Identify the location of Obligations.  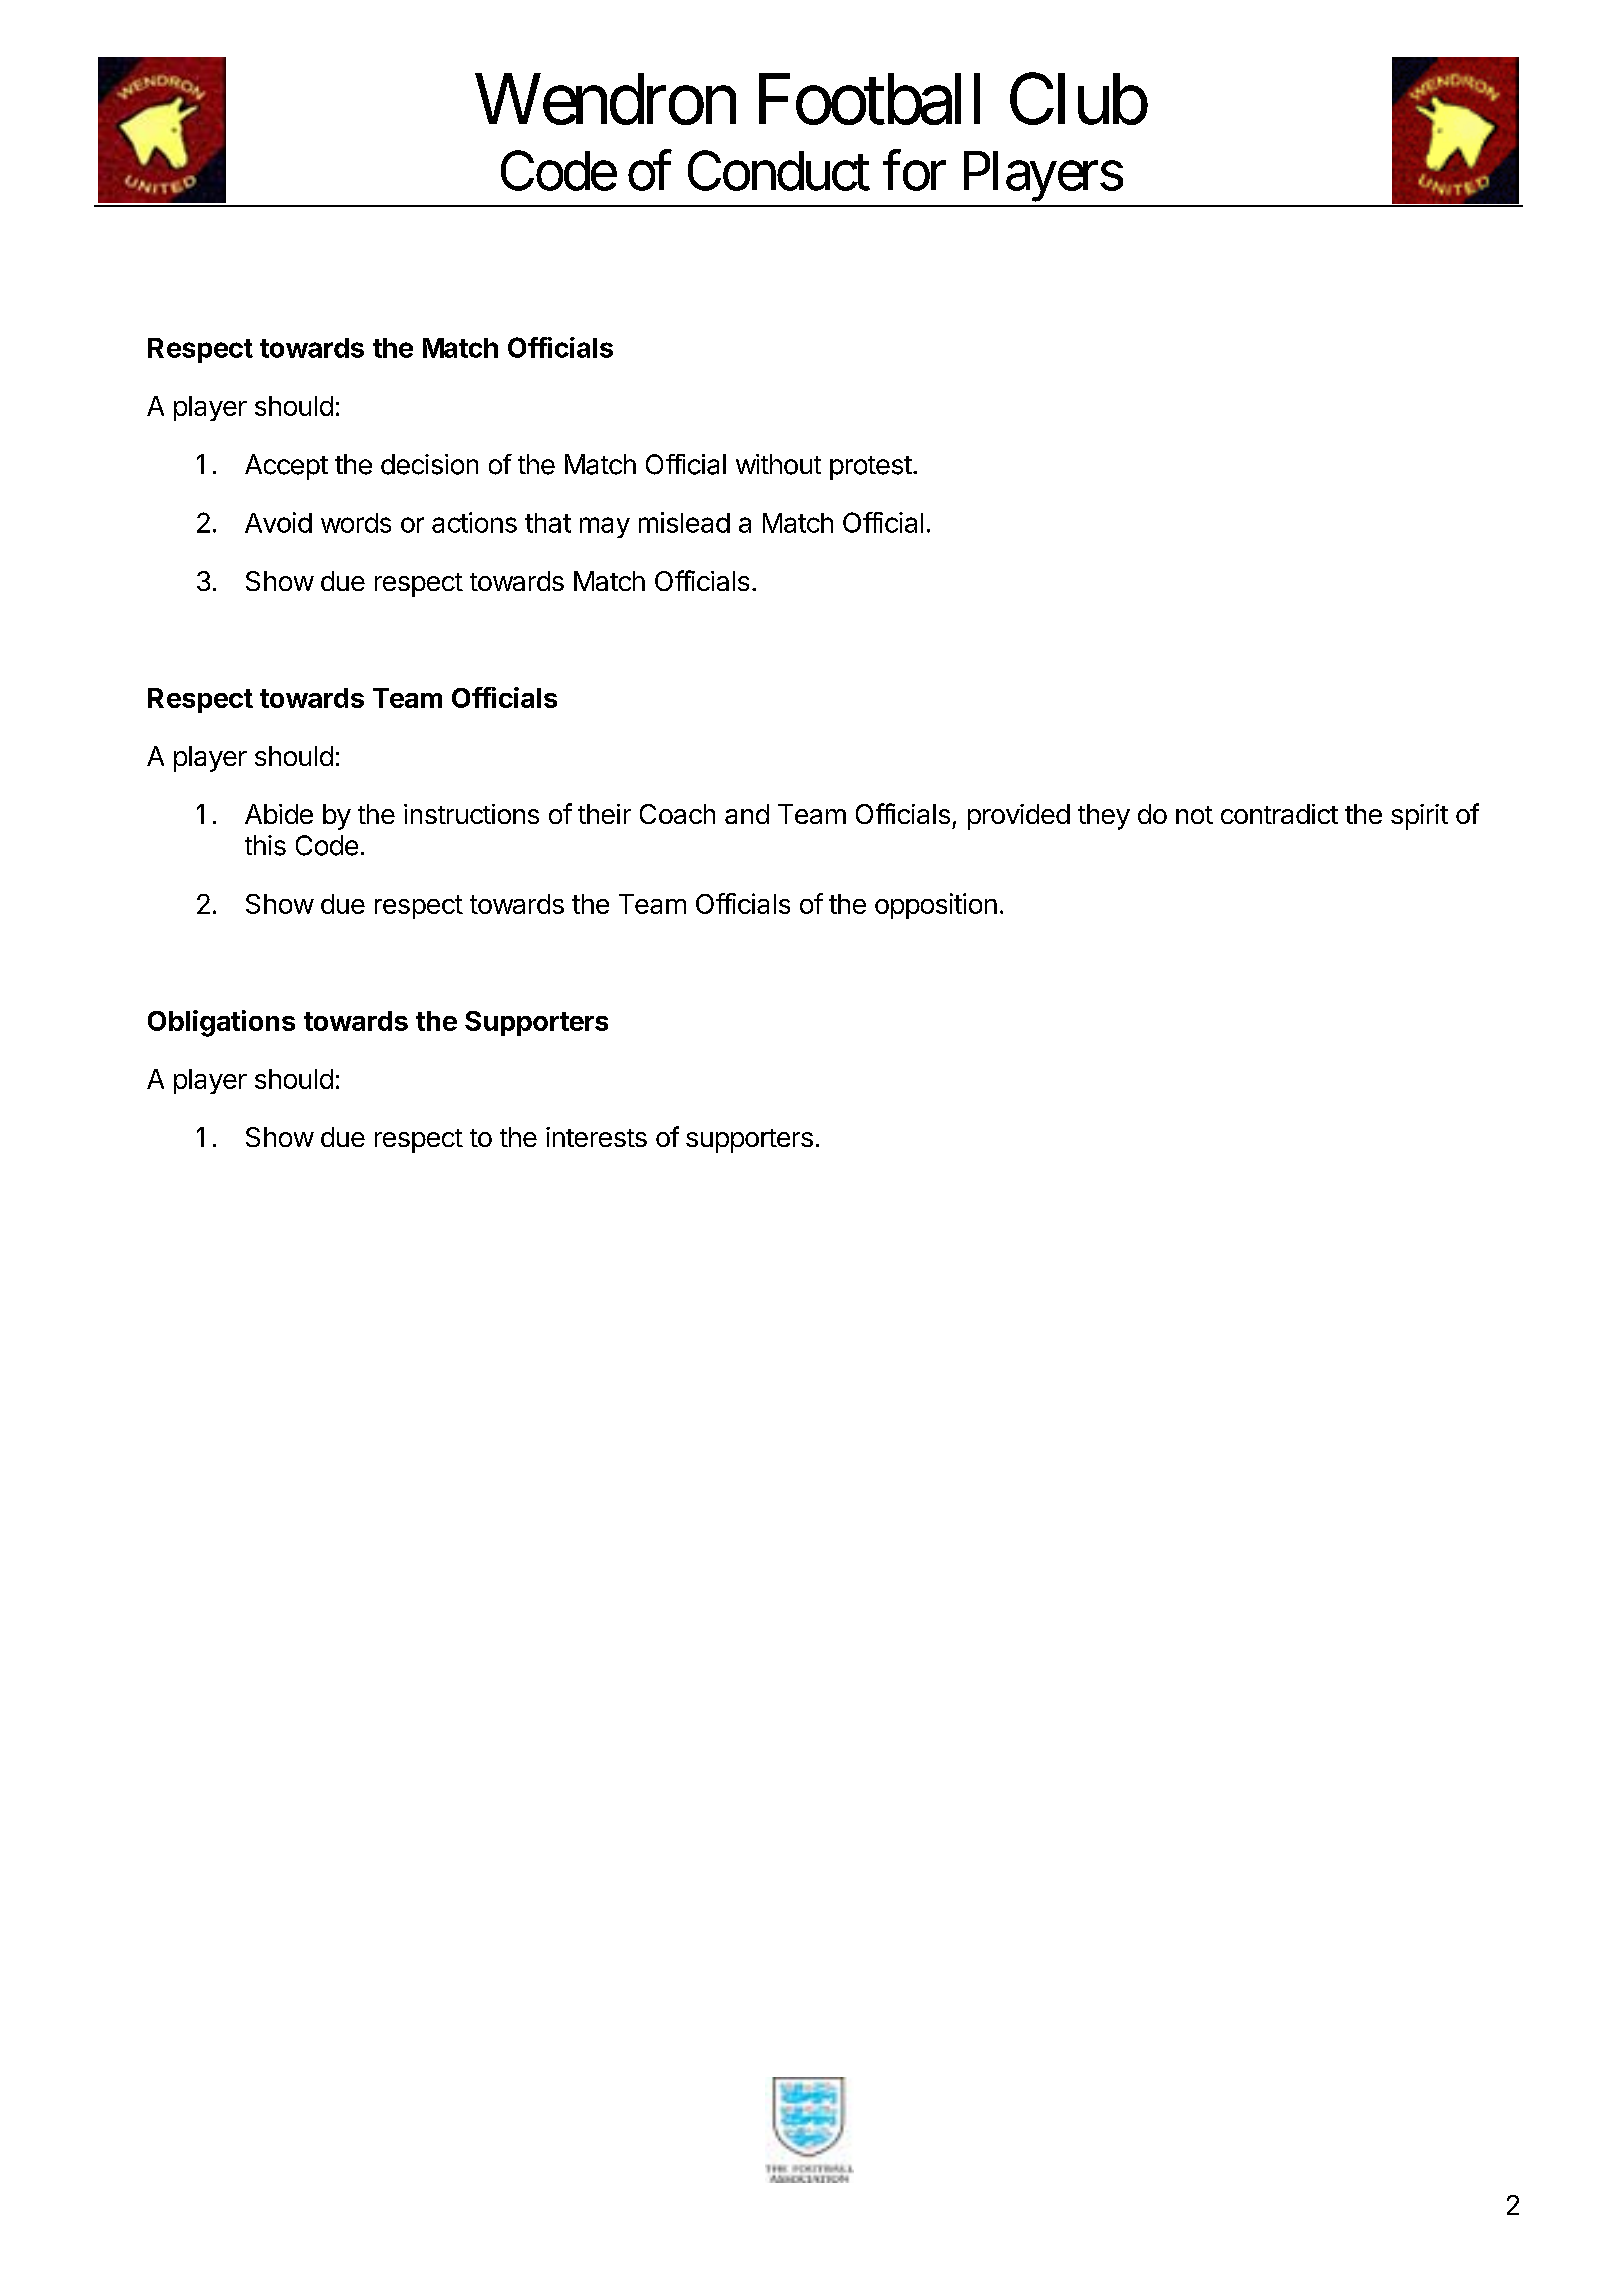
(221, 1023).
